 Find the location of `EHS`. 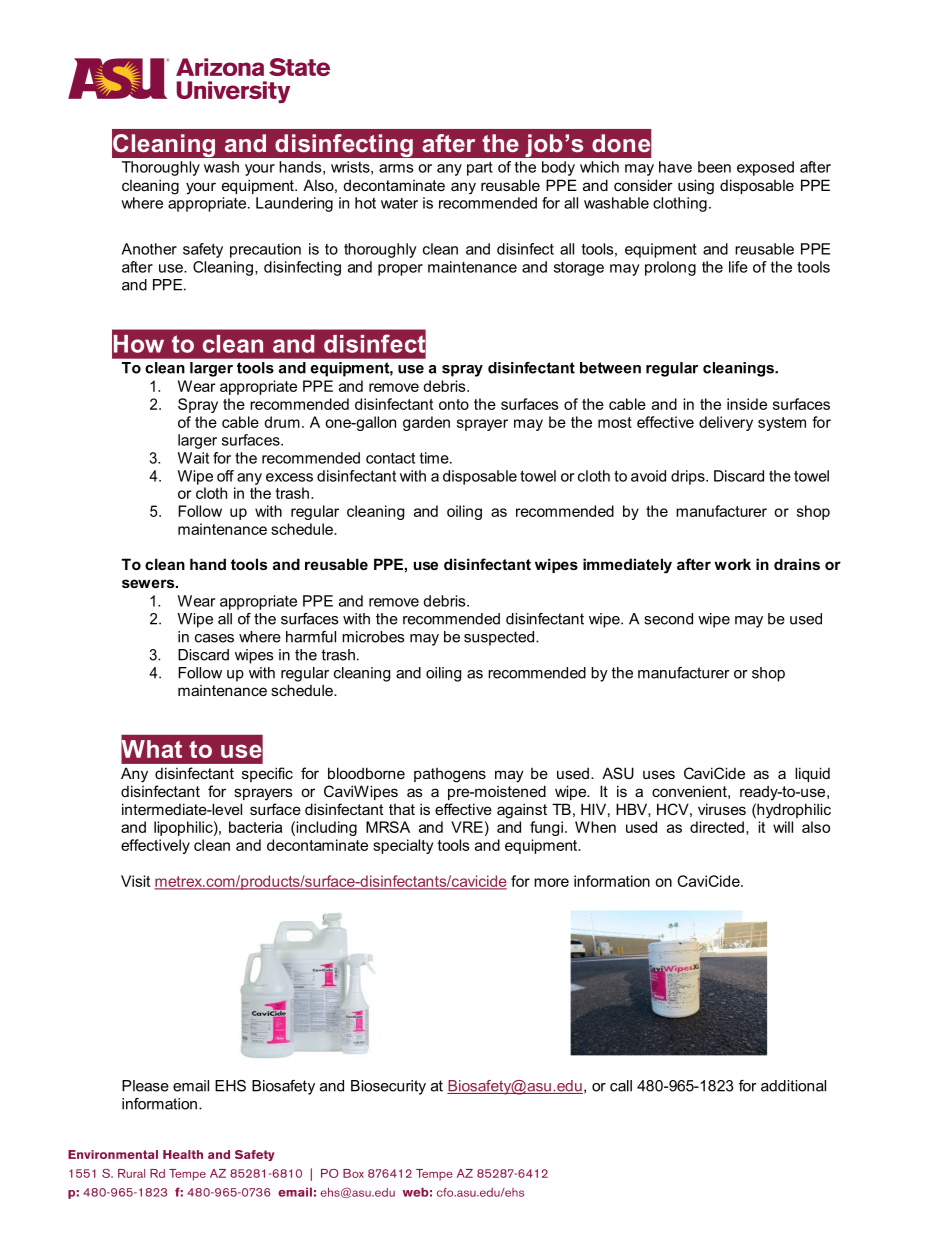

EHS is located at coordinates (230, 1086).
